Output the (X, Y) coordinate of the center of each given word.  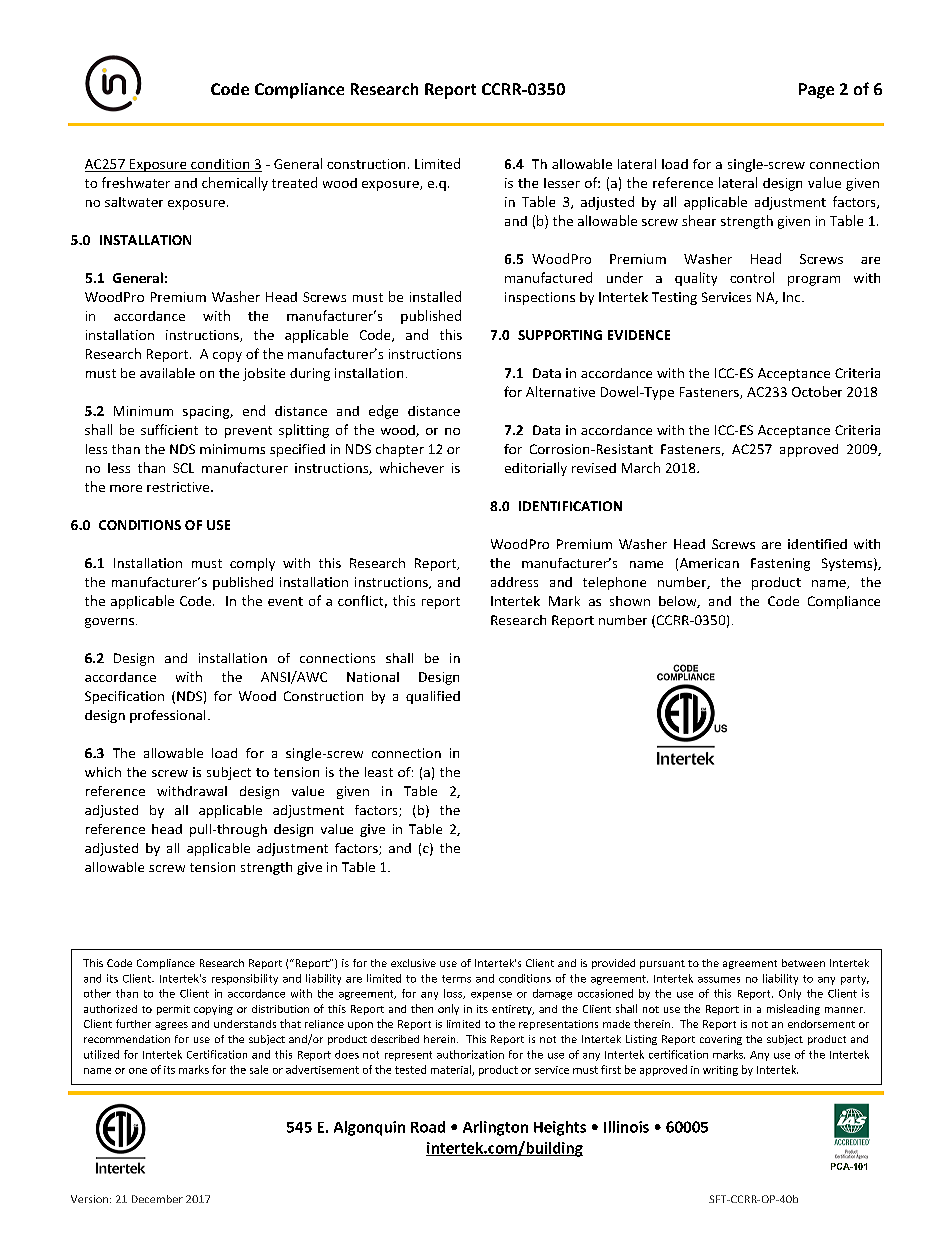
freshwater (136, 182)
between (803, 963)
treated (294, 182)
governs (109, 623)
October (817, 391)
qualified (433, 697)
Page (816, 91)
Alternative (560, 391)
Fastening (780, 564)
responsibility (245, 979)
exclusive (413, 963)
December (157, 1199)
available (167, 373)
